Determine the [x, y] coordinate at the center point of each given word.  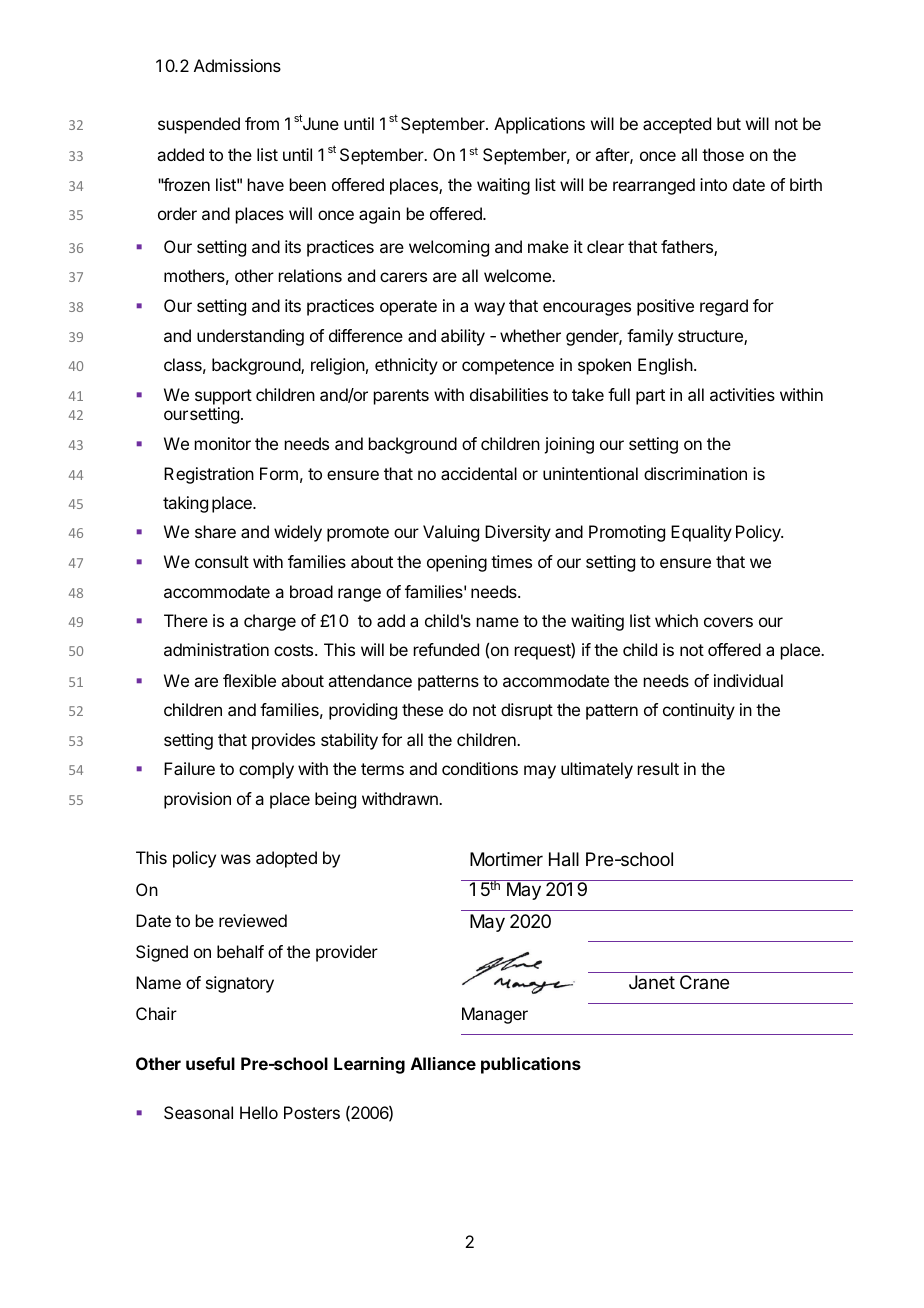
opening [457, 563]
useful [210, 1063]
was [236, 859]
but [729, 123]
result [658, 768]
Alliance [443, 1063]
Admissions [237, 65]
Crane [704, 982]
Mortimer [506, 859]
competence [508, 367]
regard [724, 307]
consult [222, 561]
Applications [539, 125]
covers [728, 622]
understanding [250, 337]
